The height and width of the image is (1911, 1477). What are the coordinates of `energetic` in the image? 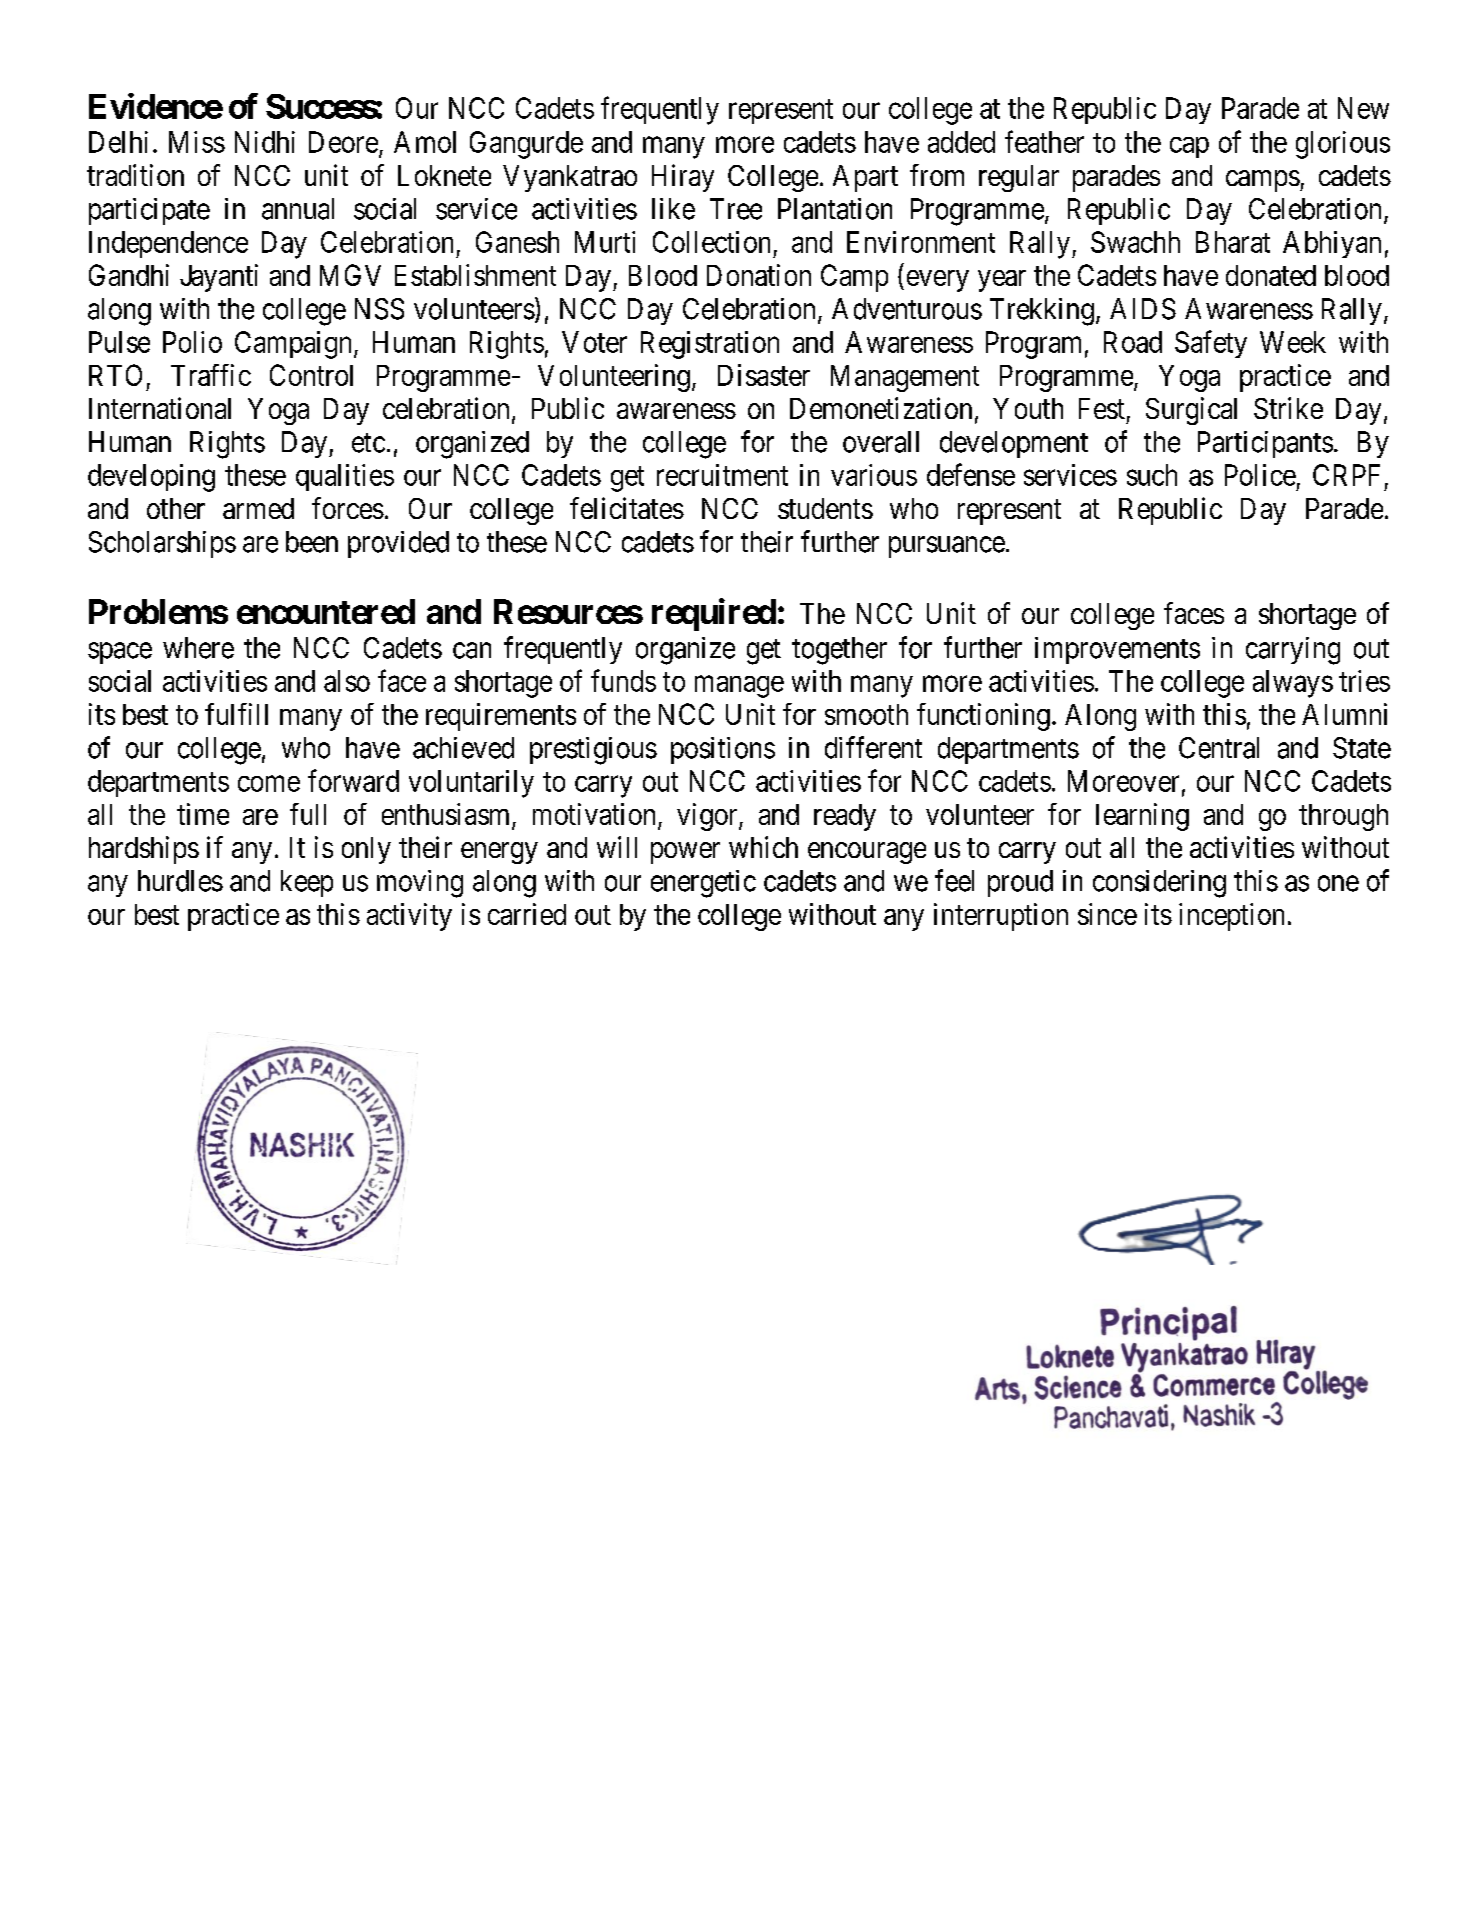 It's located at (703, 884).
